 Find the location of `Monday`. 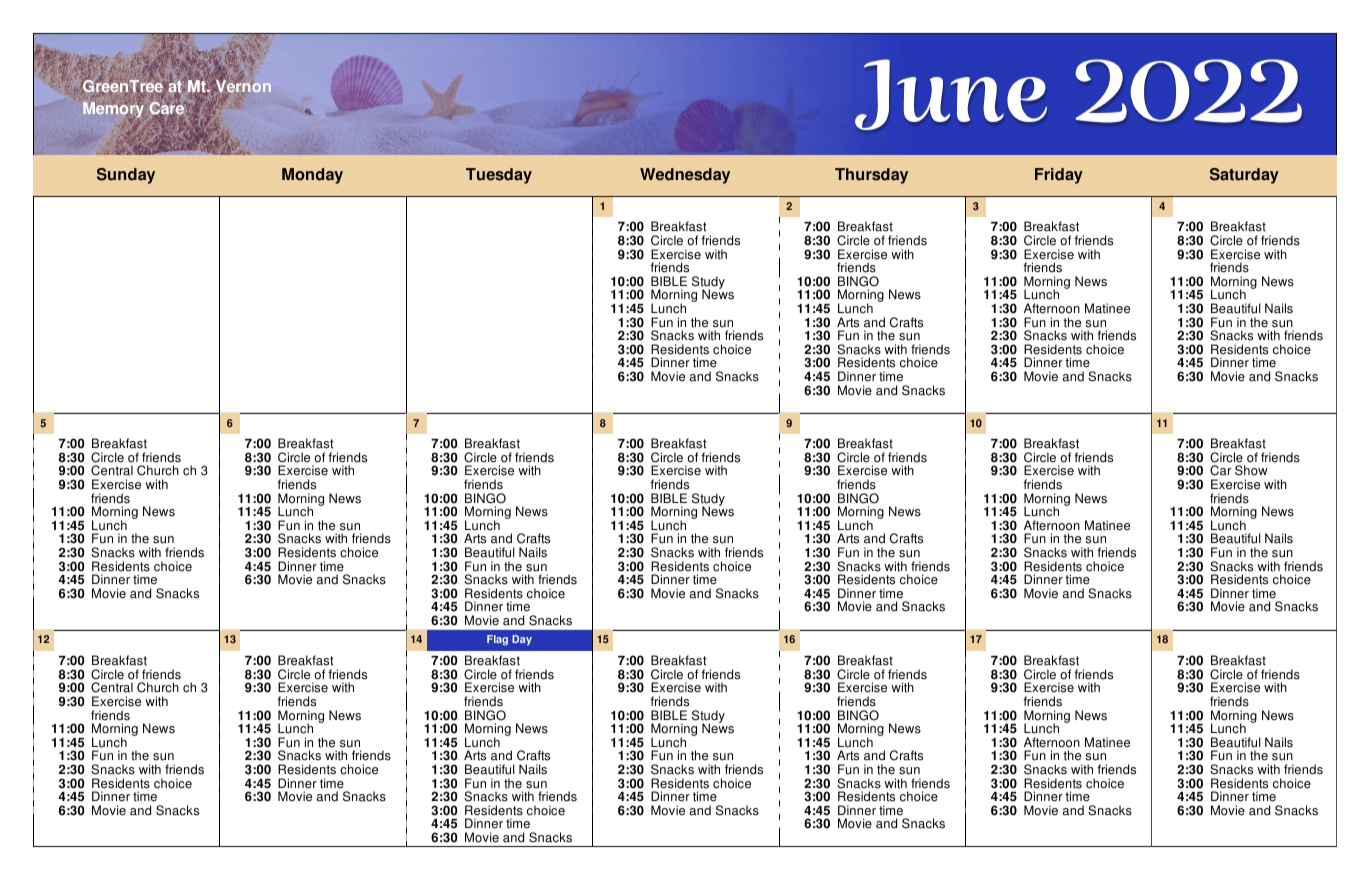

Monday is located at coordinates (312, 176).
